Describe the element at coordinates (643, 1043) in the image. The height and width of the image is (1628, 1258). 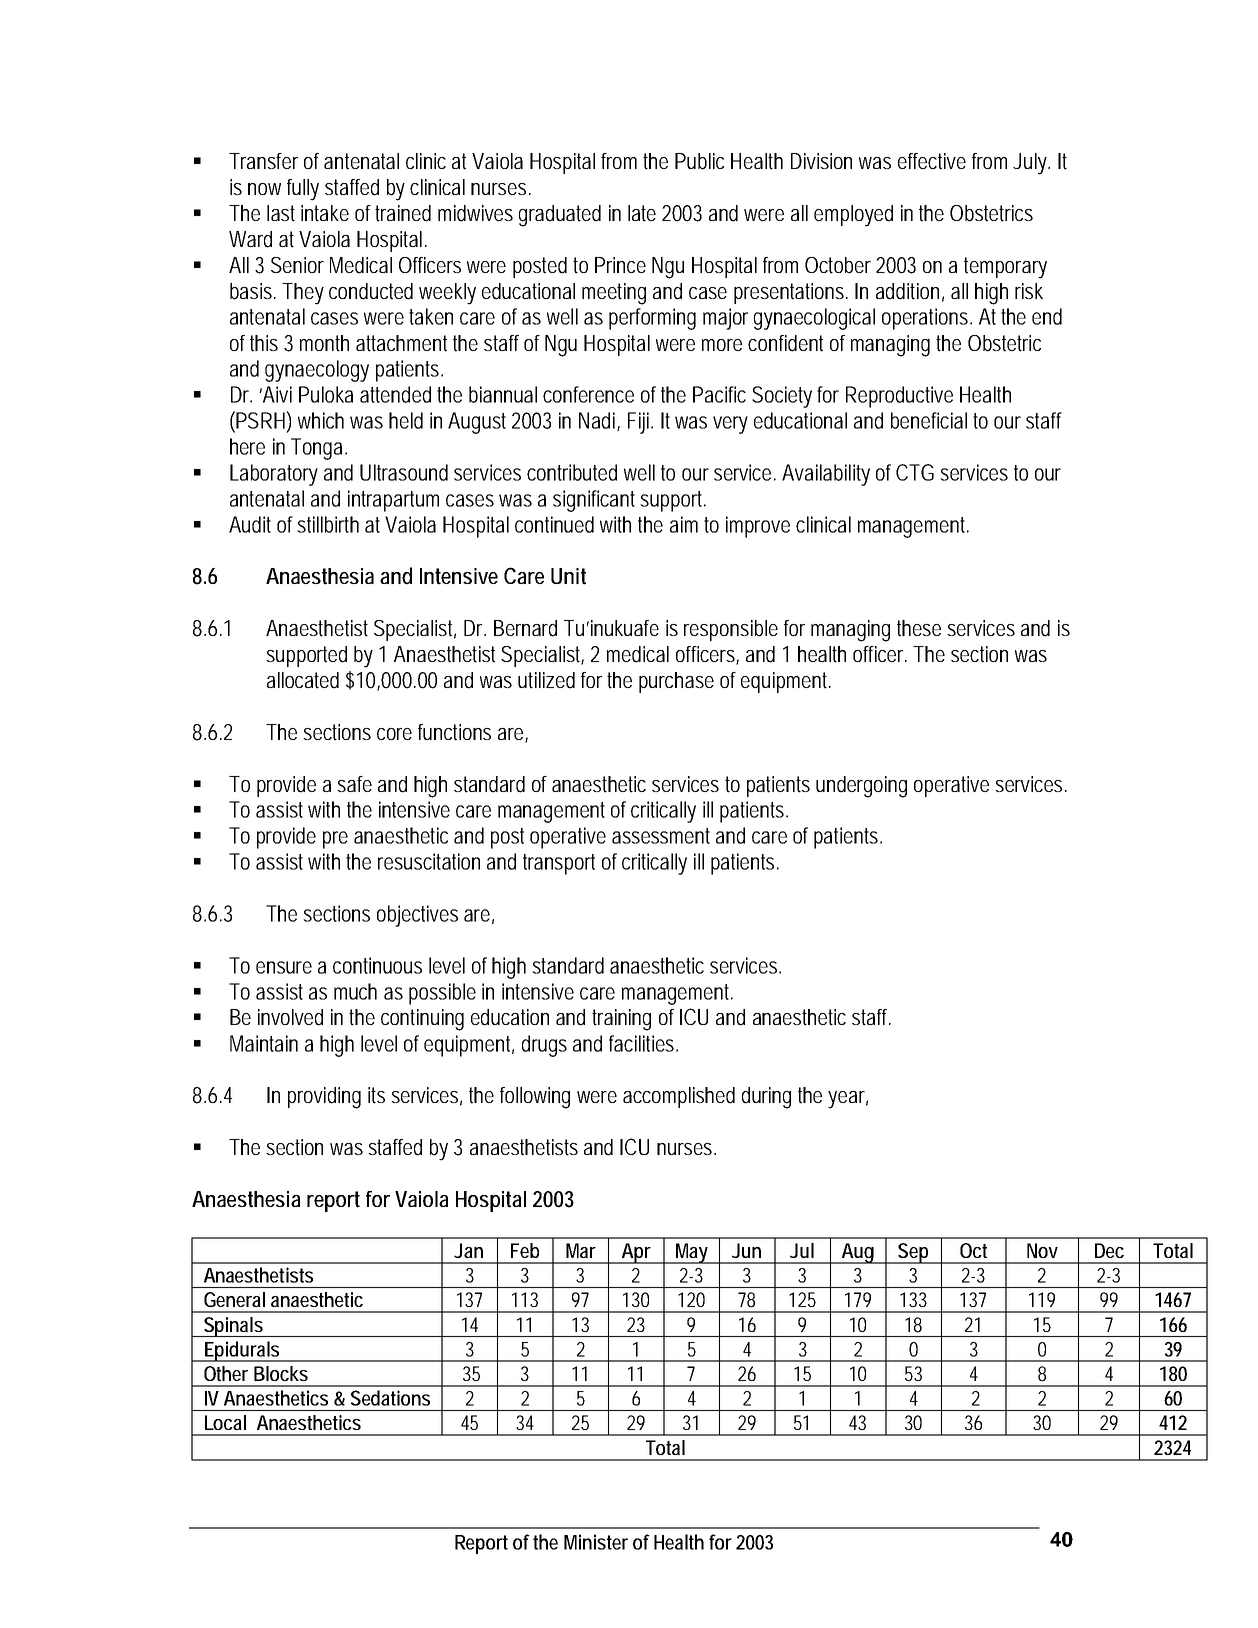
I see `facilities` at that location.
